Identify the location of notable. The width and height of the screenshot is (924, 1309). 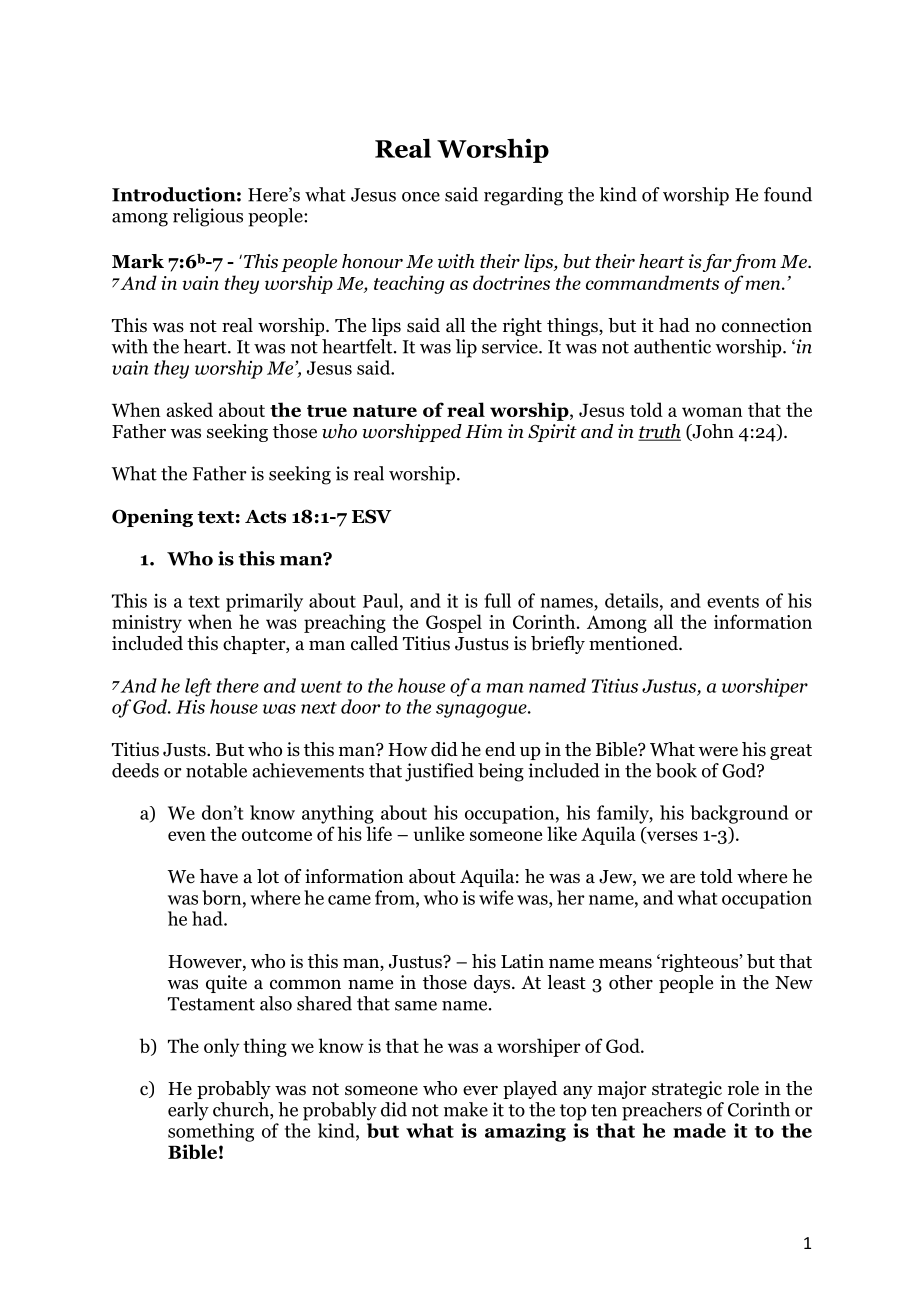
(216, 770).
